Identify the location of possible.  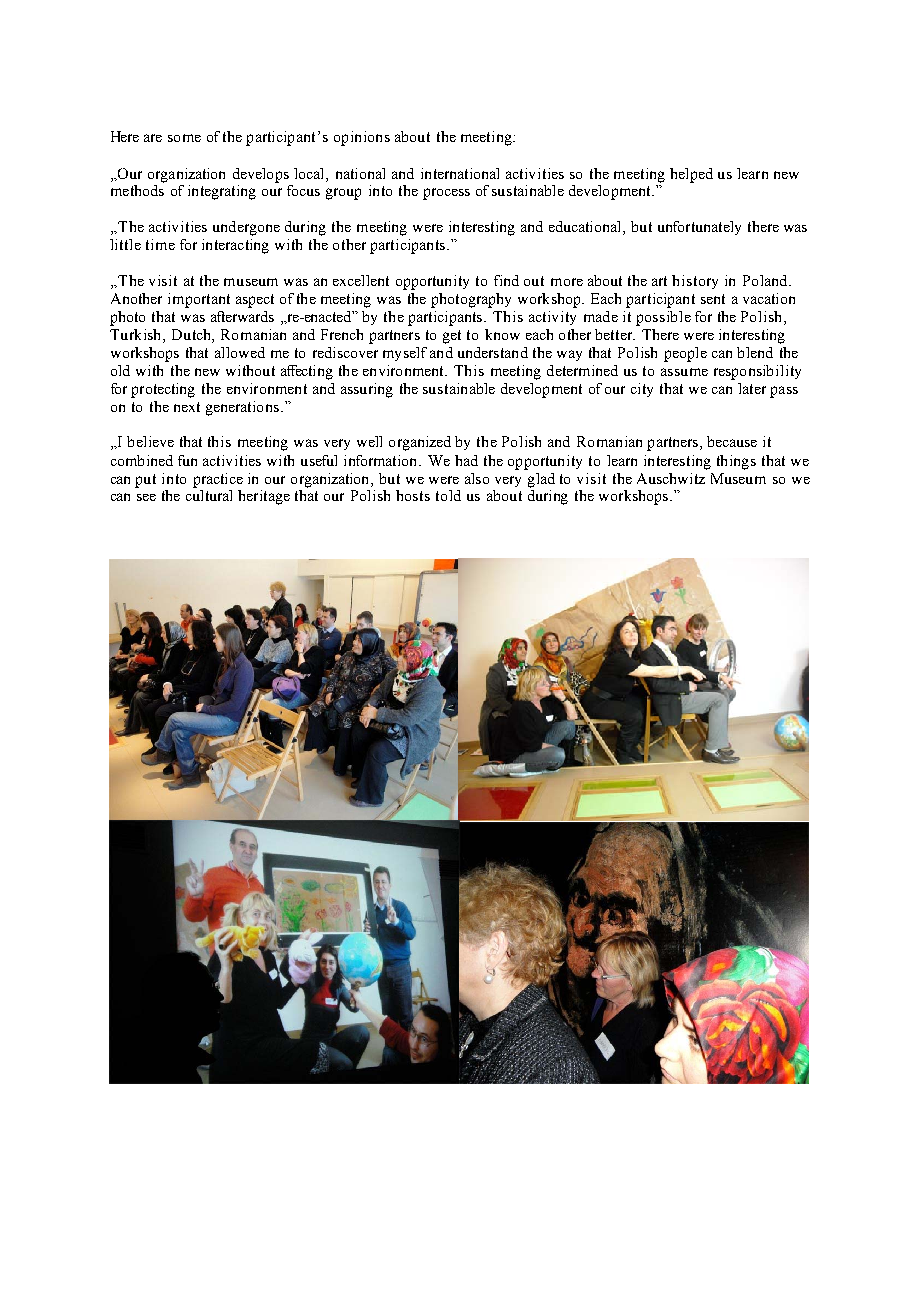
(663, 318).
